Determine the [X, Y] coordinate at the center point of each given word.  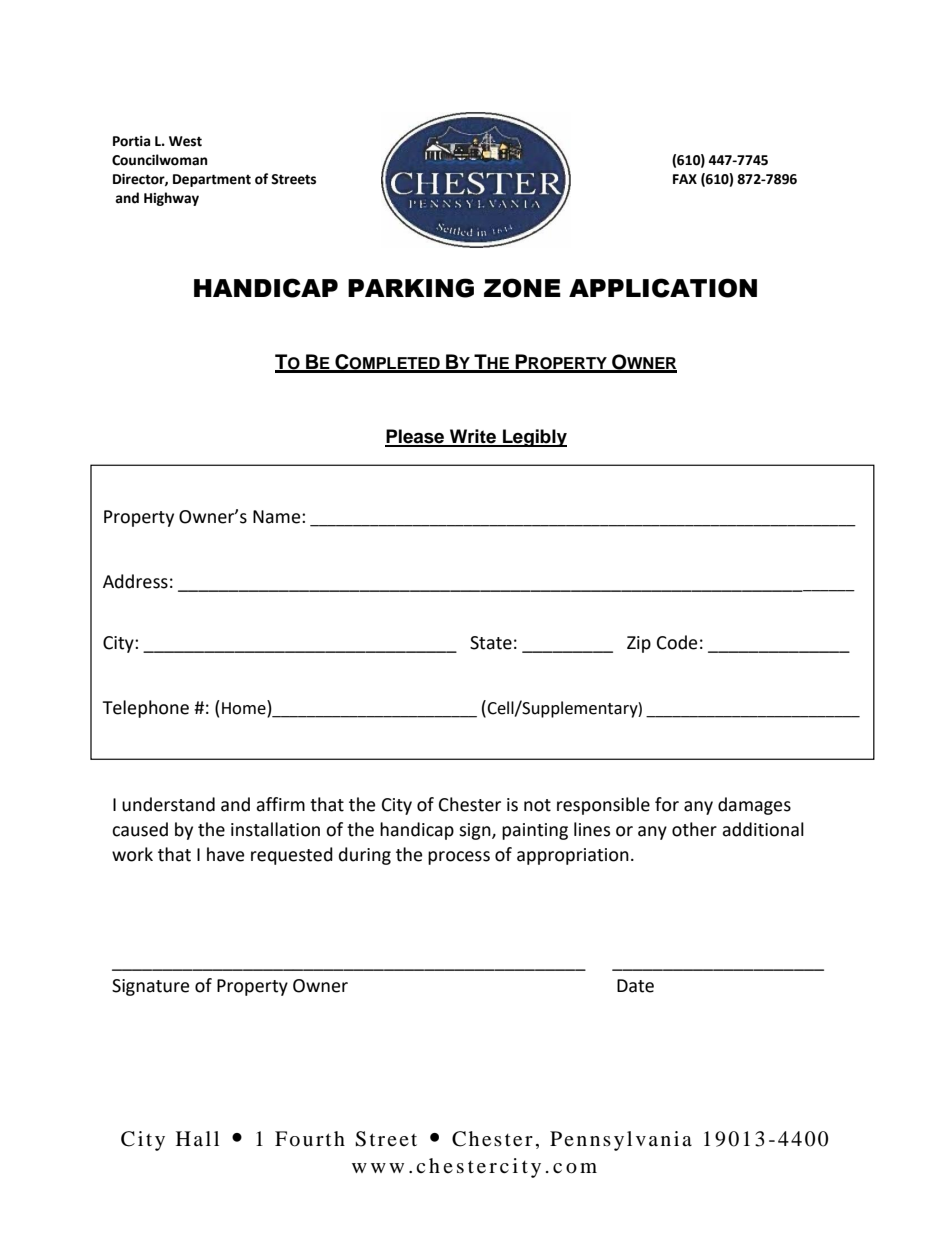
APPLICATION [663, 288]
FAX [685, 179]
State [491, 643]
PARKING [411, 288]
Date [635, 986]
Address [135, 581]
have [225, 854]
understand [168, 804]
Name [278, 517]
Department [212, 180]
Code [677, 642]
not [537, 805]
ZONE [522, 288]
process [459, 858]
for [667, 804]
